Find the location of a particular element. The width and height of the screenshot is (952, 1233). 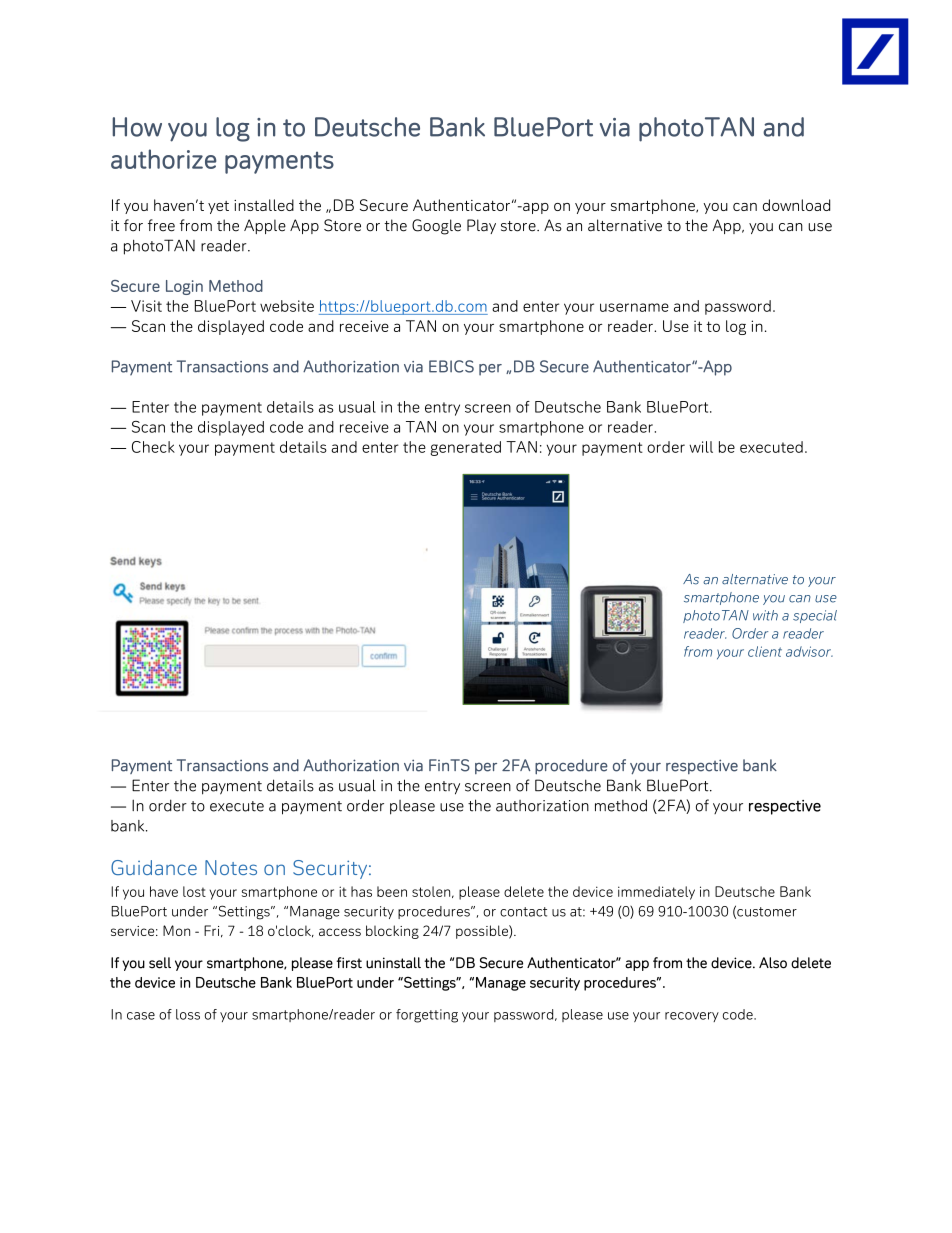

loss is located at coordinates (188, 1014).
